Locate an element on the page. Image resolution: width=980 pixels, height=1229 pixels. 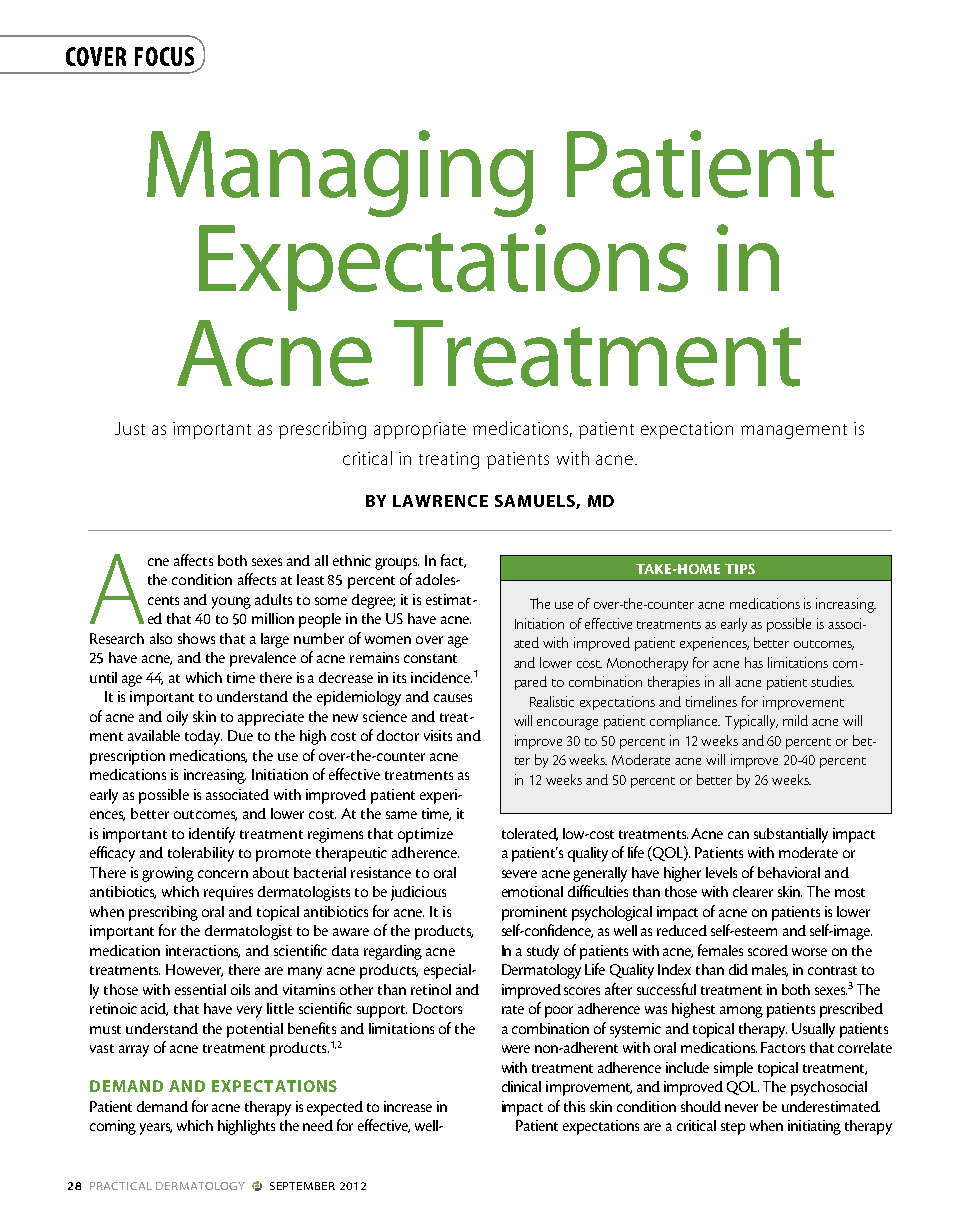
Just is located at coordinates (130, 428).
